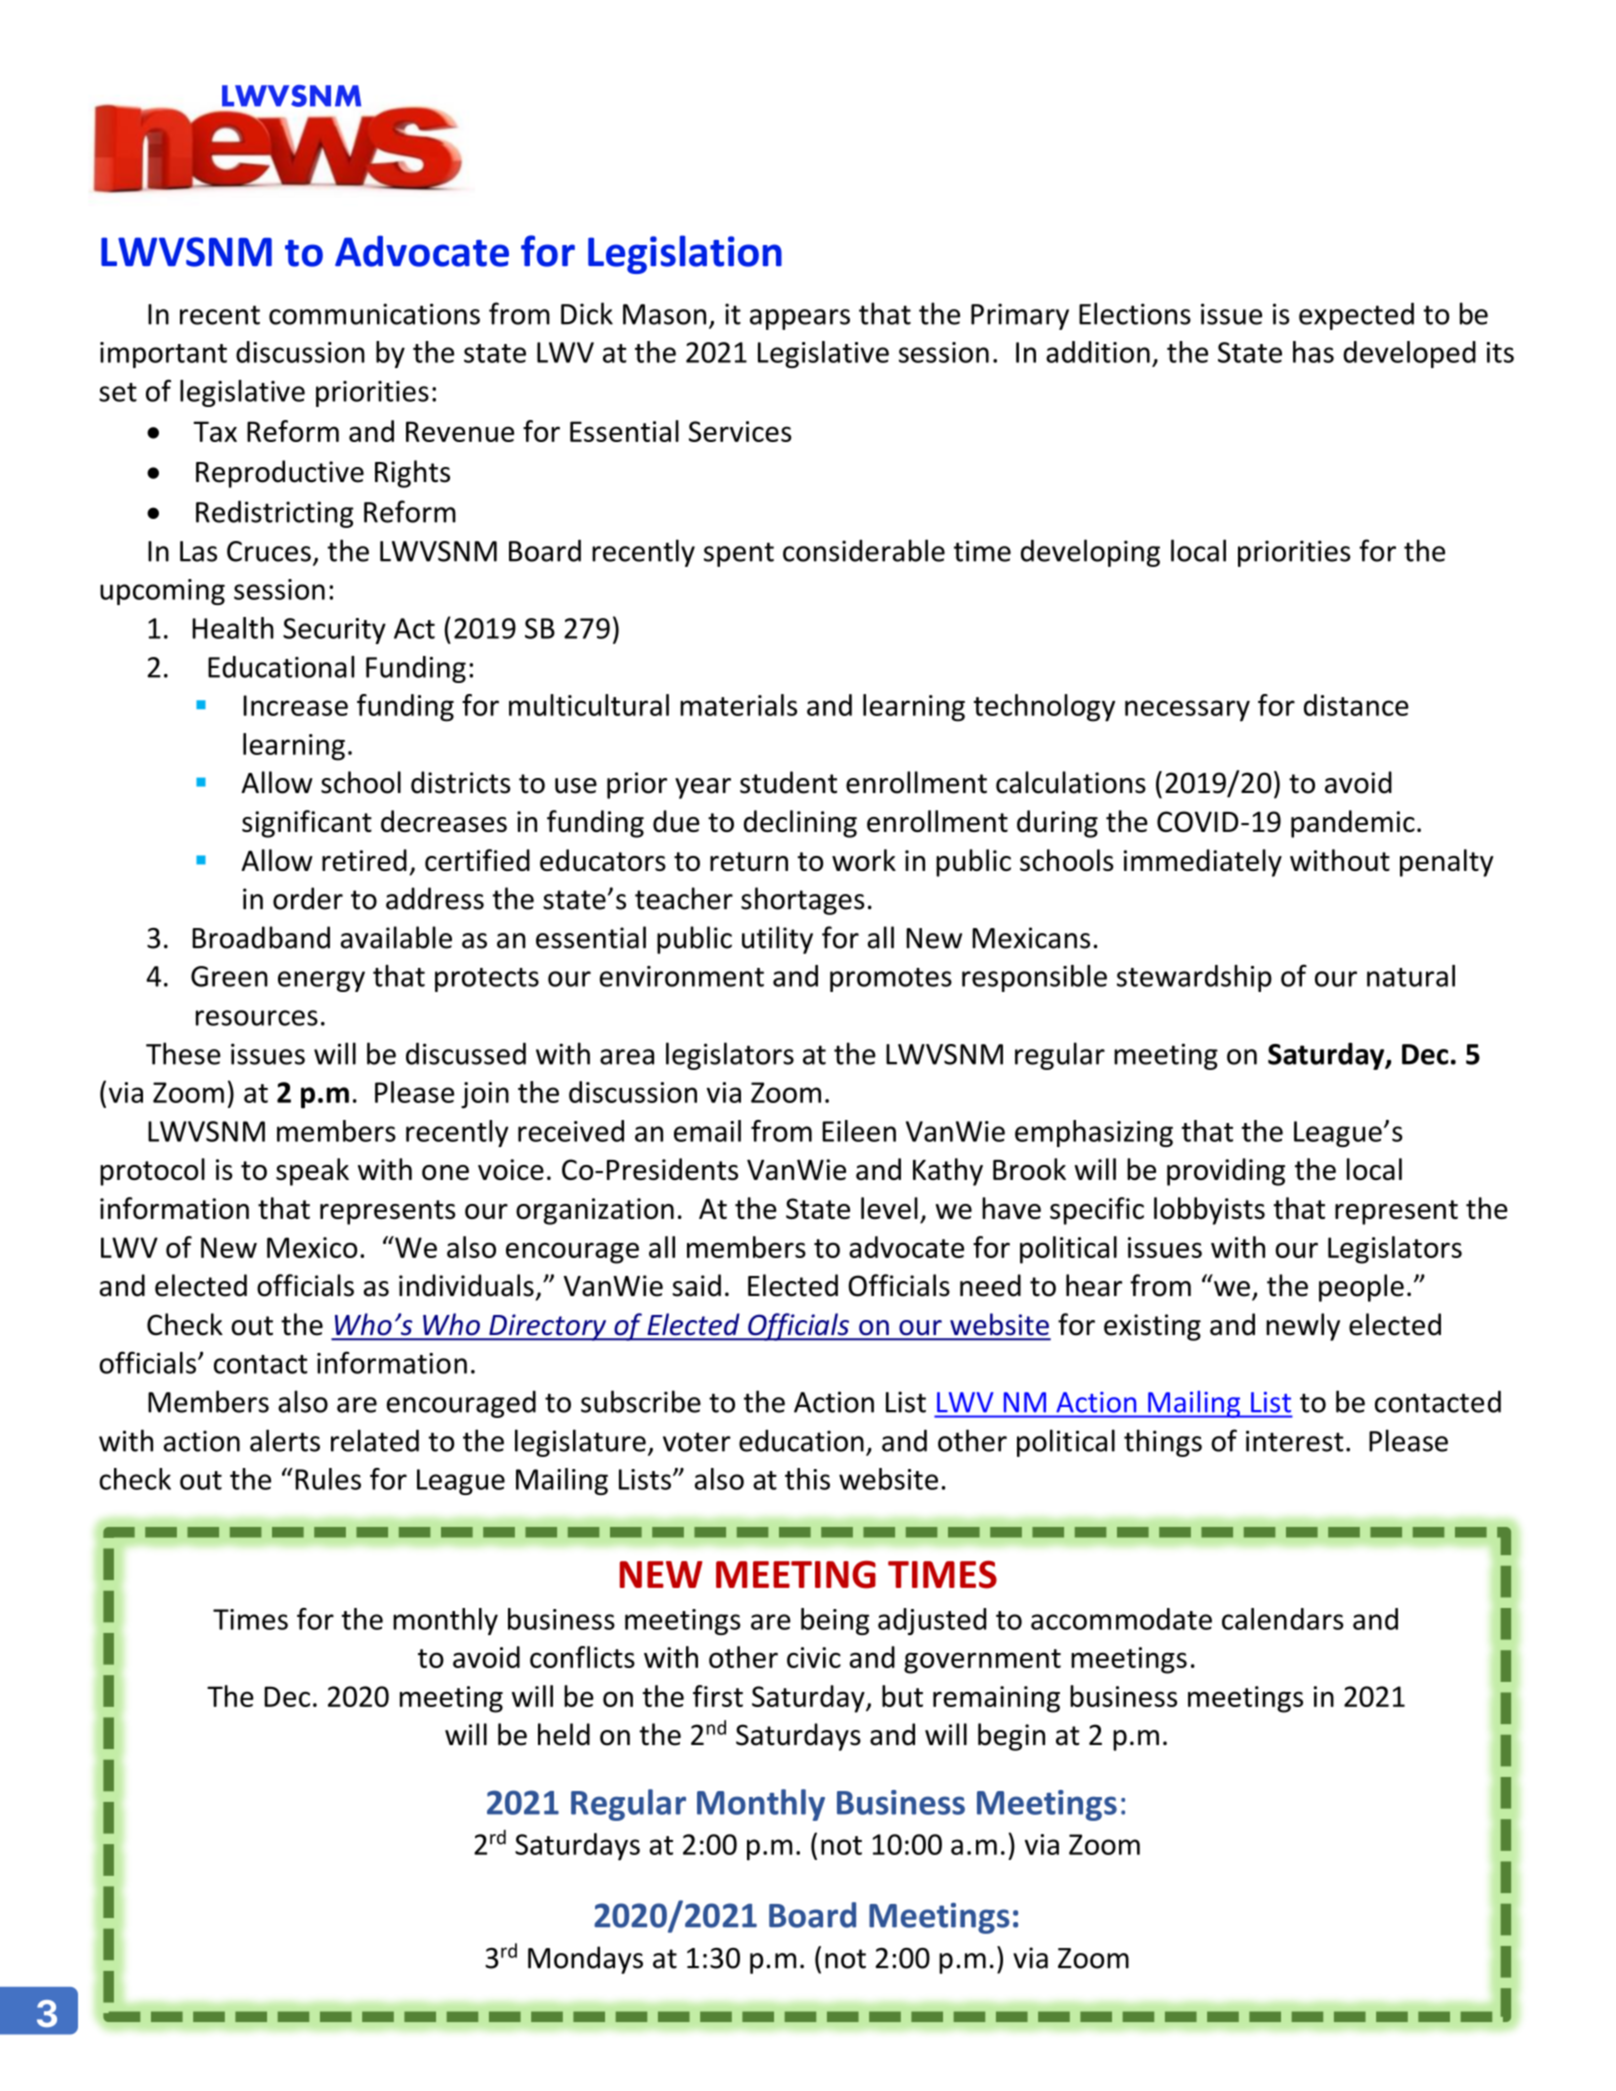 The image size is (1616, 2091). I want to click on significant, so click(307, 824).
